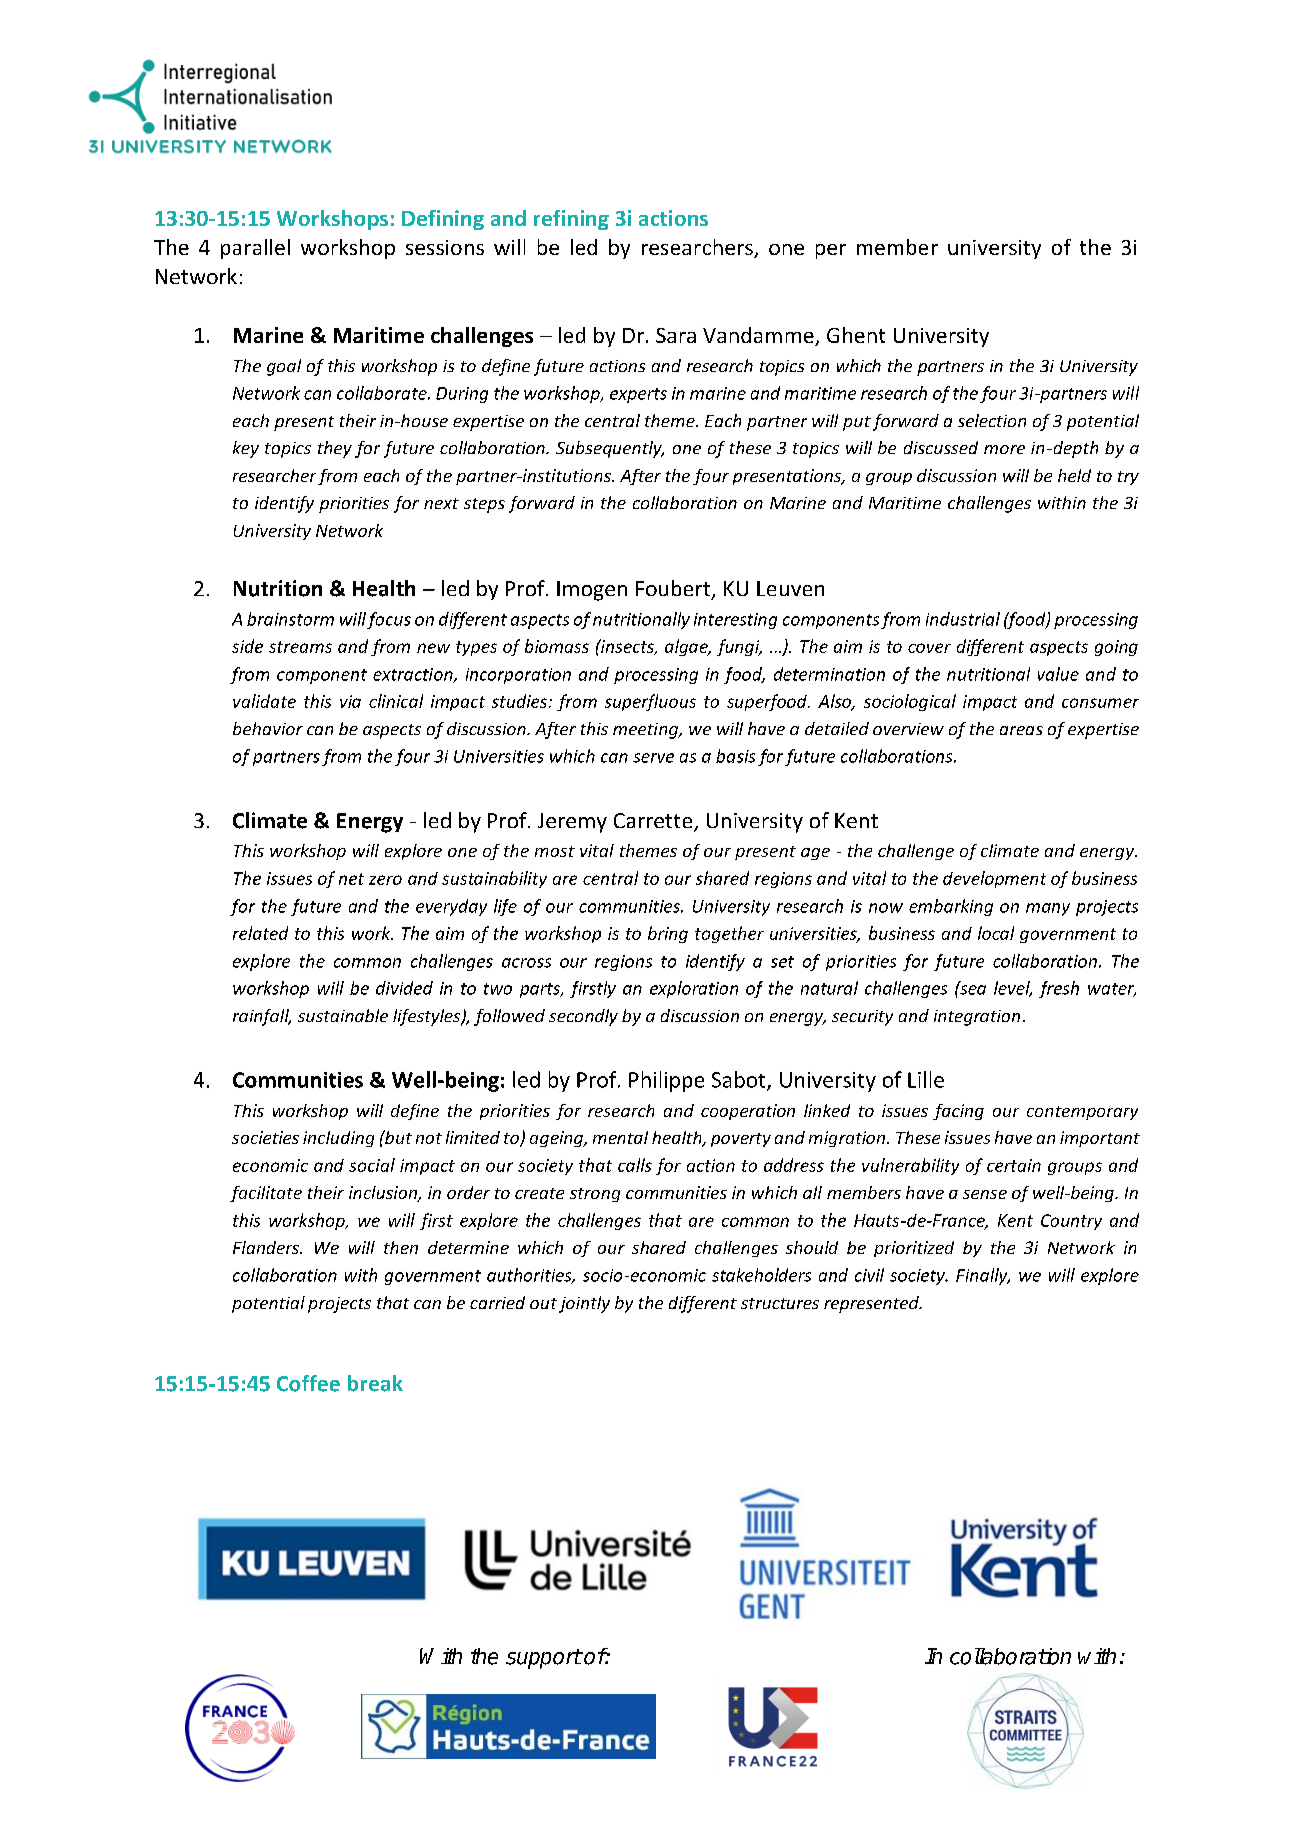 The width and height of the screenshot is (1293, 1830). What do you see at coordinates (963, 619) in the screenshot?
I see `industrial` at bounding box center [963, 619].
